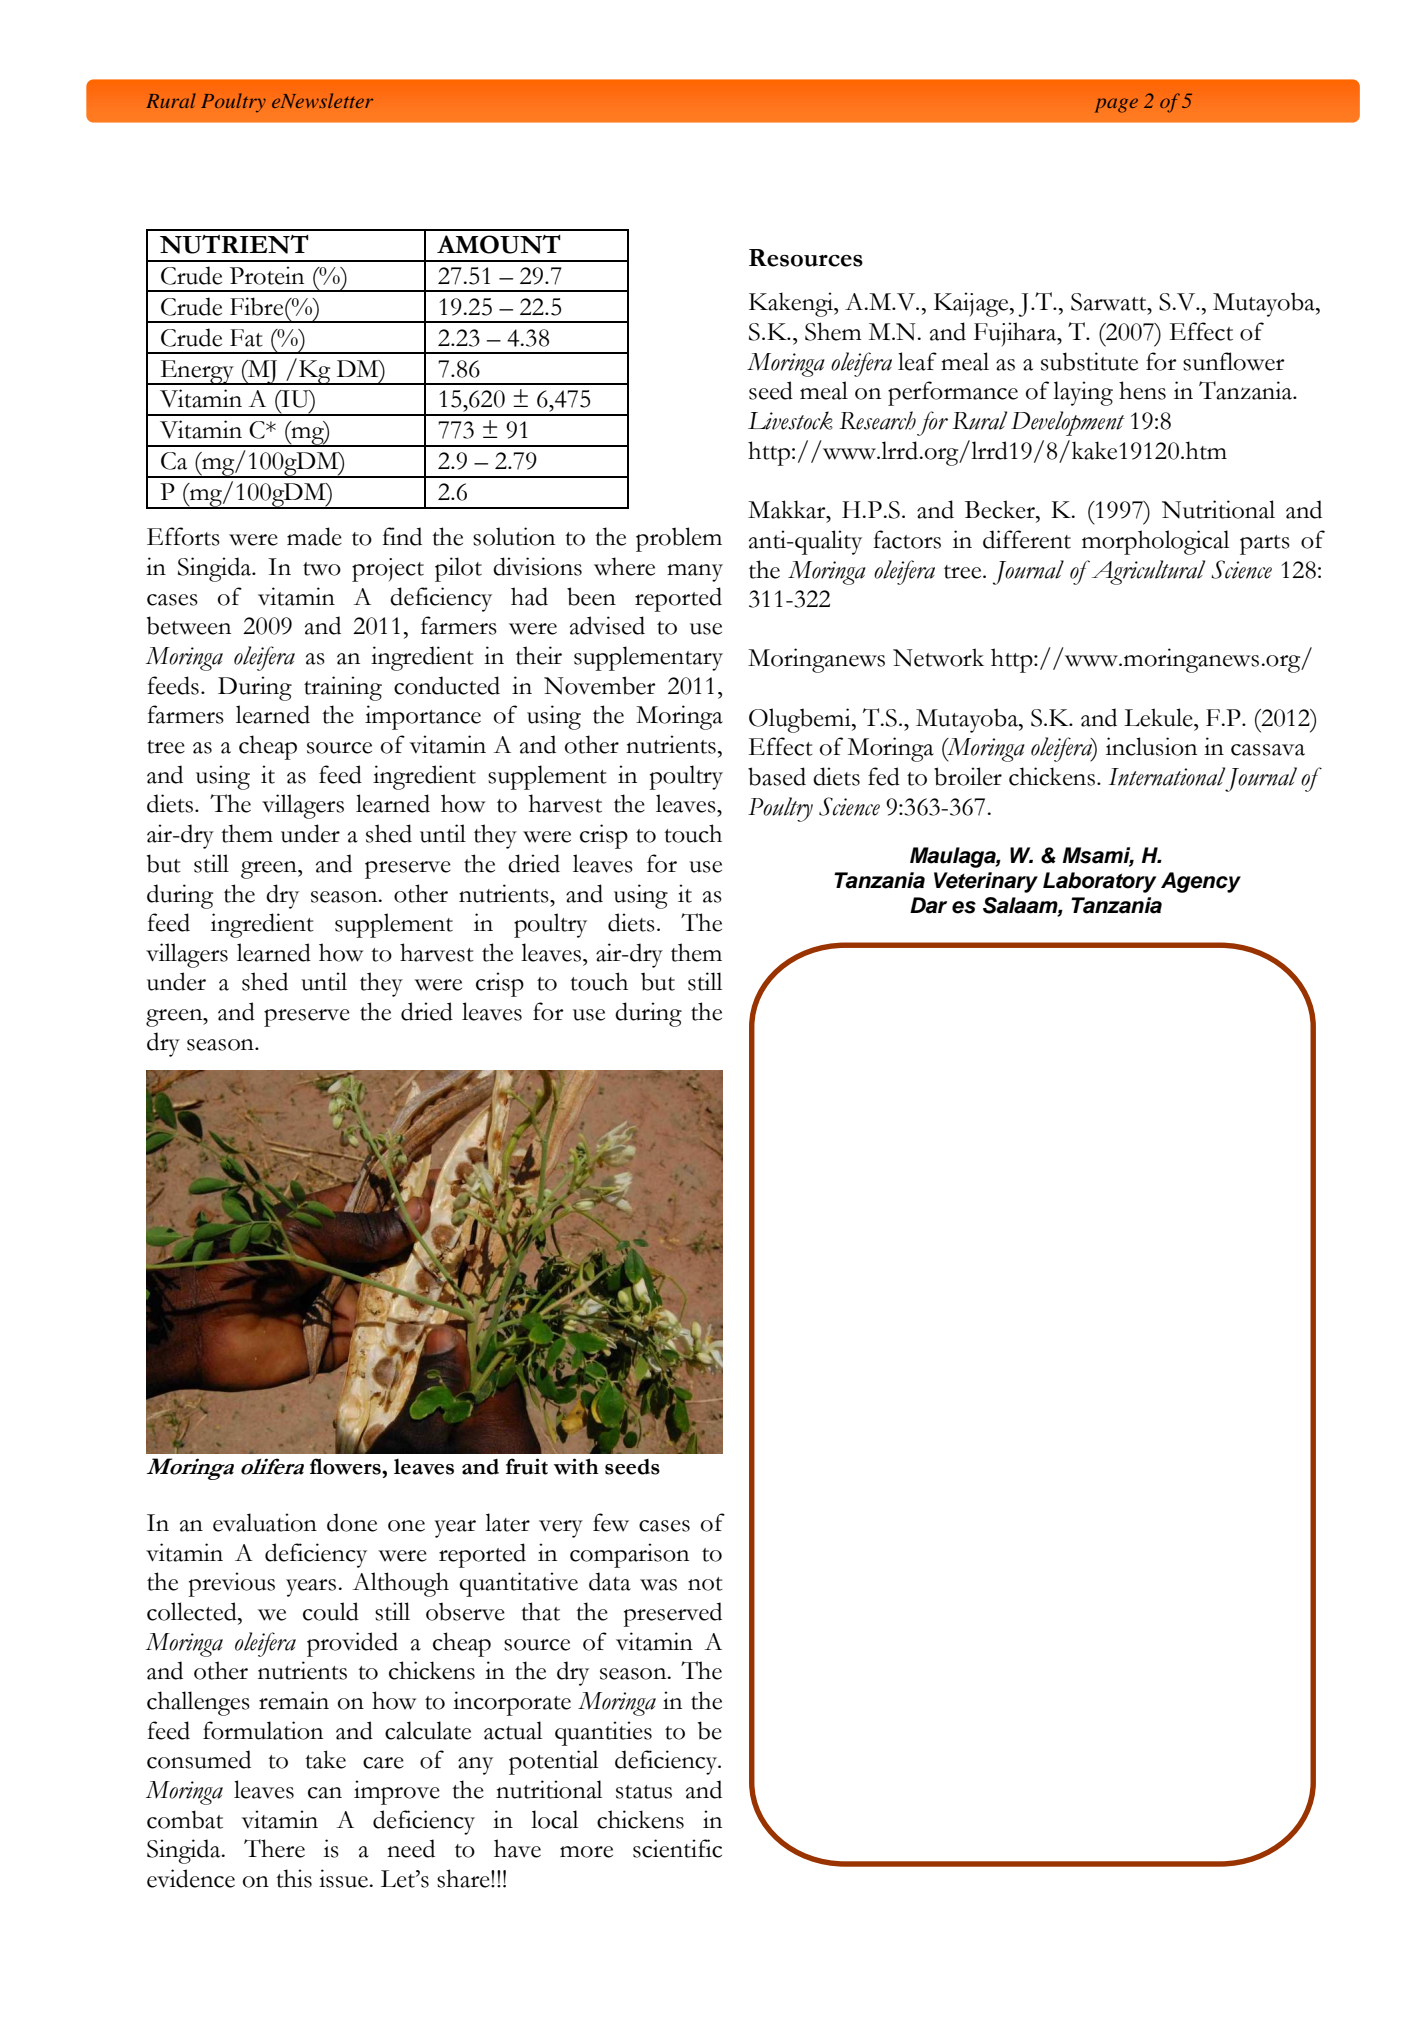 The image size is (1427, 2019). Describe the element at coordinates (325, 1793) in the screenshot. I see `can` at that location.
